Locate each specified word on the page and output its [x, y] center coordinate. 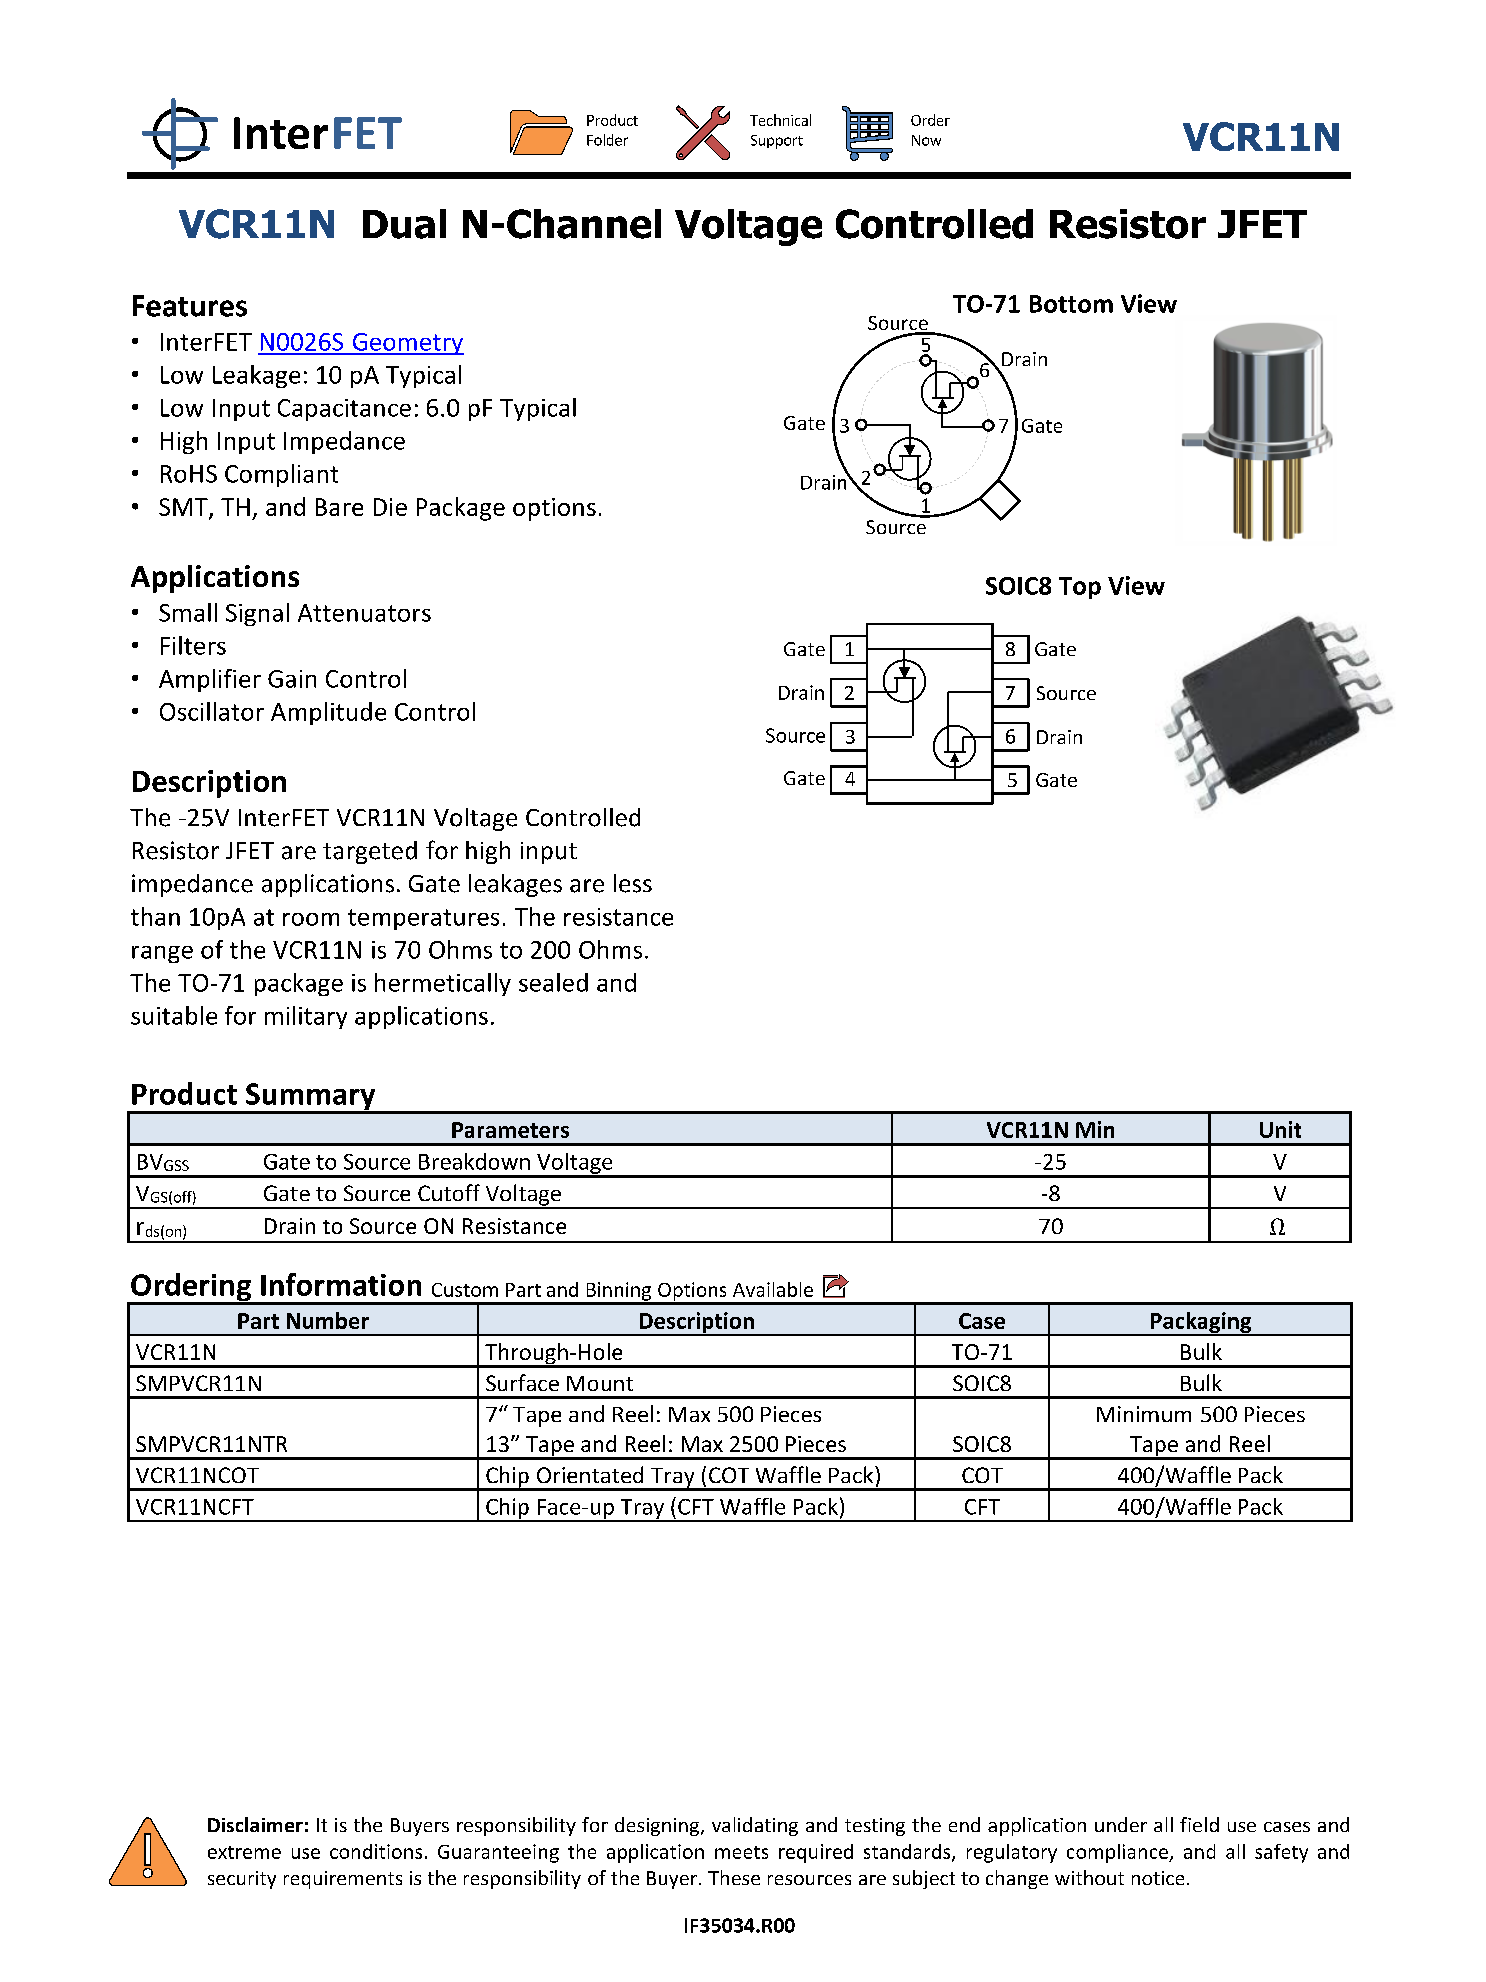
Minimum [1144, 1414]
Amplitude [328, 713]
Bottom [1071, 304]
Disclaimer [255, 1824]
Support [777, 142]
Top [1080, 588]
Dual [404, 224]
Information [341, 1284]
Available [773, 1289]
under [1121, 1824]
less [633, 883]
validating [755, 1826]
